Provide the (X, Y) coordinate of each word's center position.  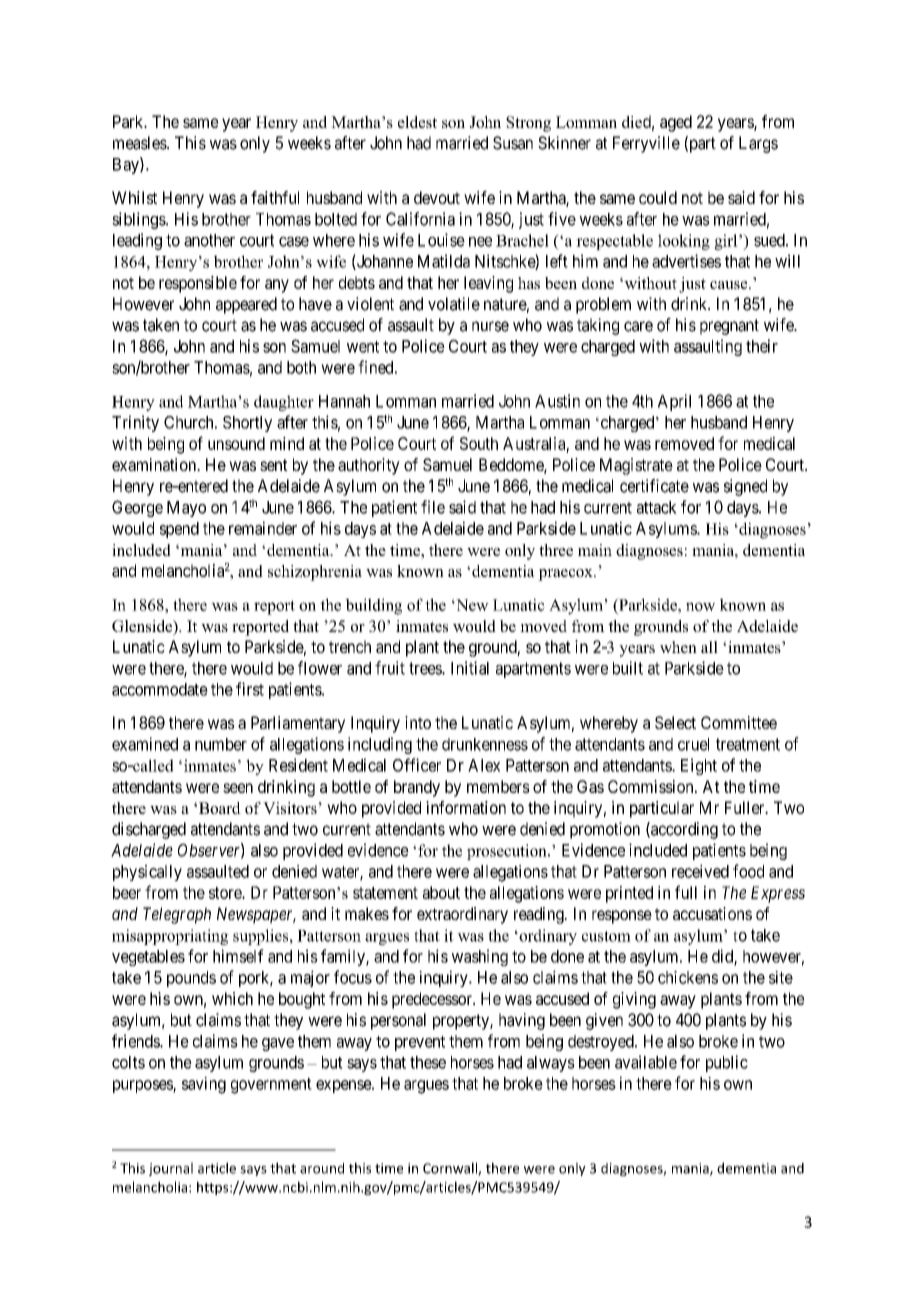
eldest (417, 122)
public (727, 1063)
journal (171, 1169)
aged (676, 123)
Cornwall (451, 1169)
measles (140, 143)
